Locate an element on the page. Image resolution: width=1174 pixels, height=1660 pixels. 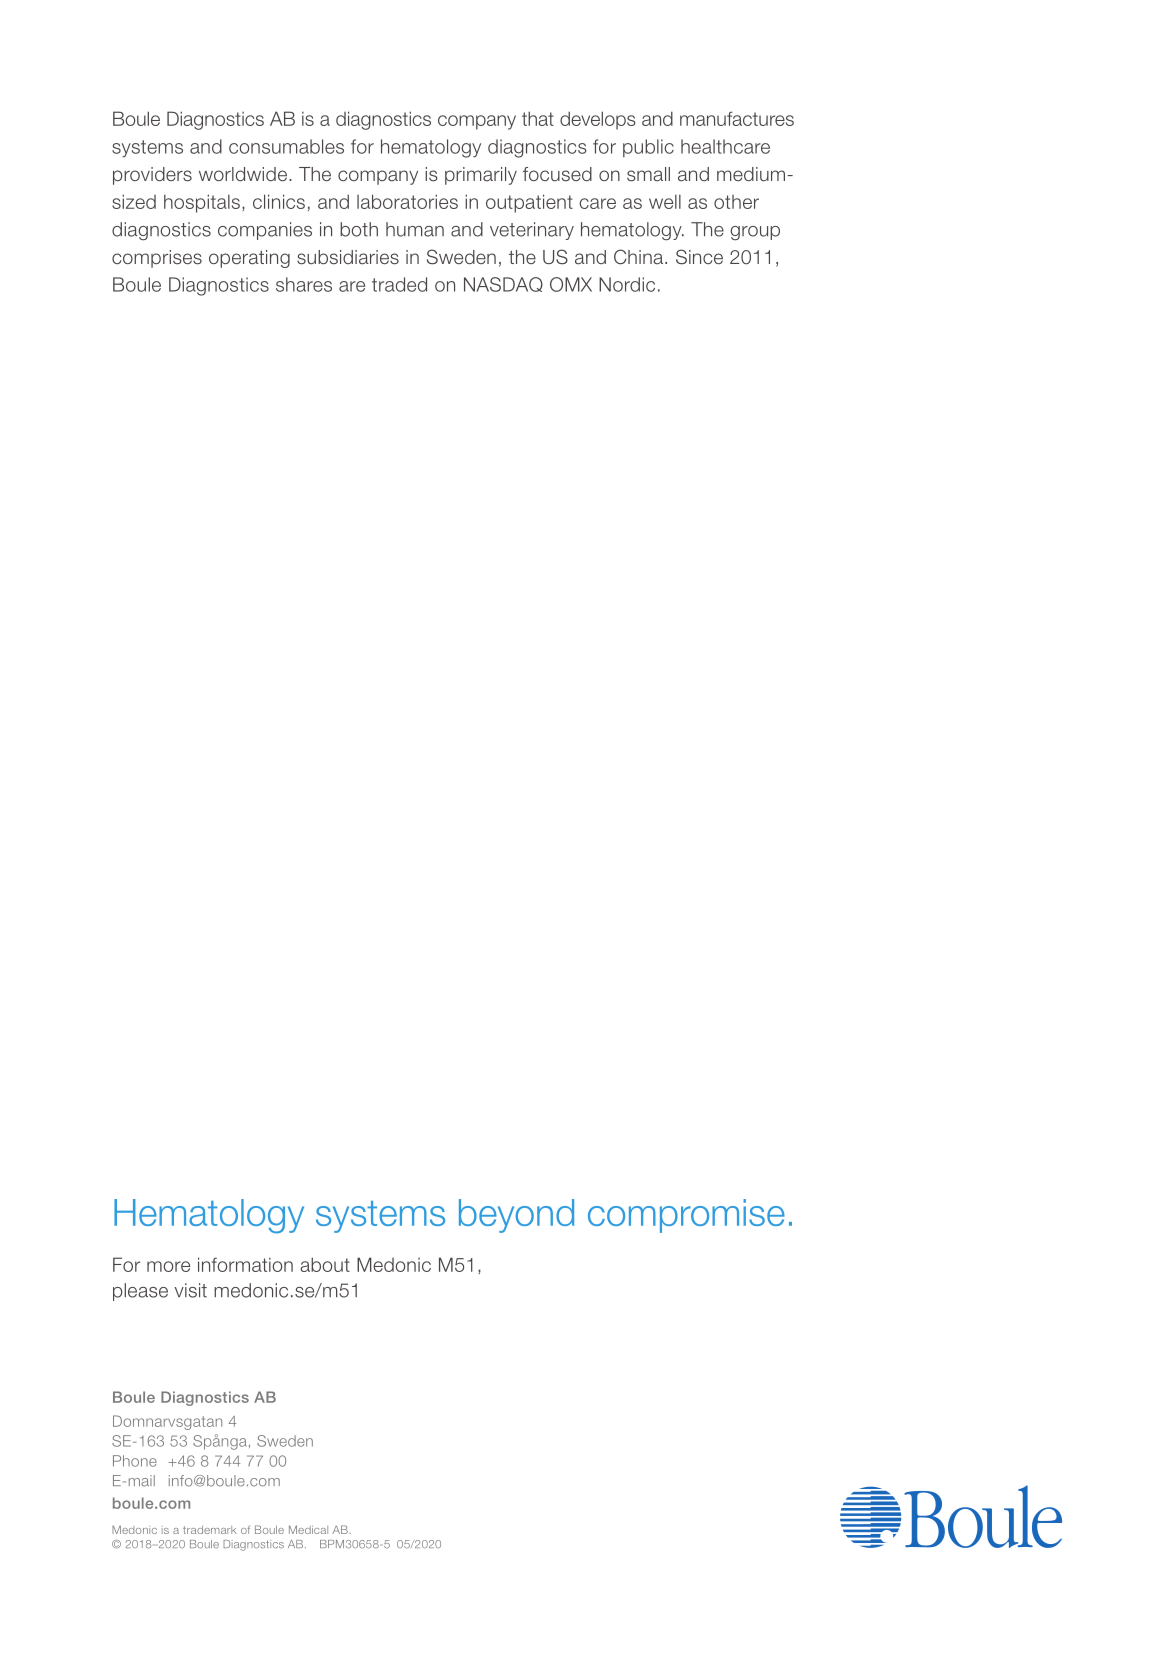
shares is located at coordinates (304, 284).
